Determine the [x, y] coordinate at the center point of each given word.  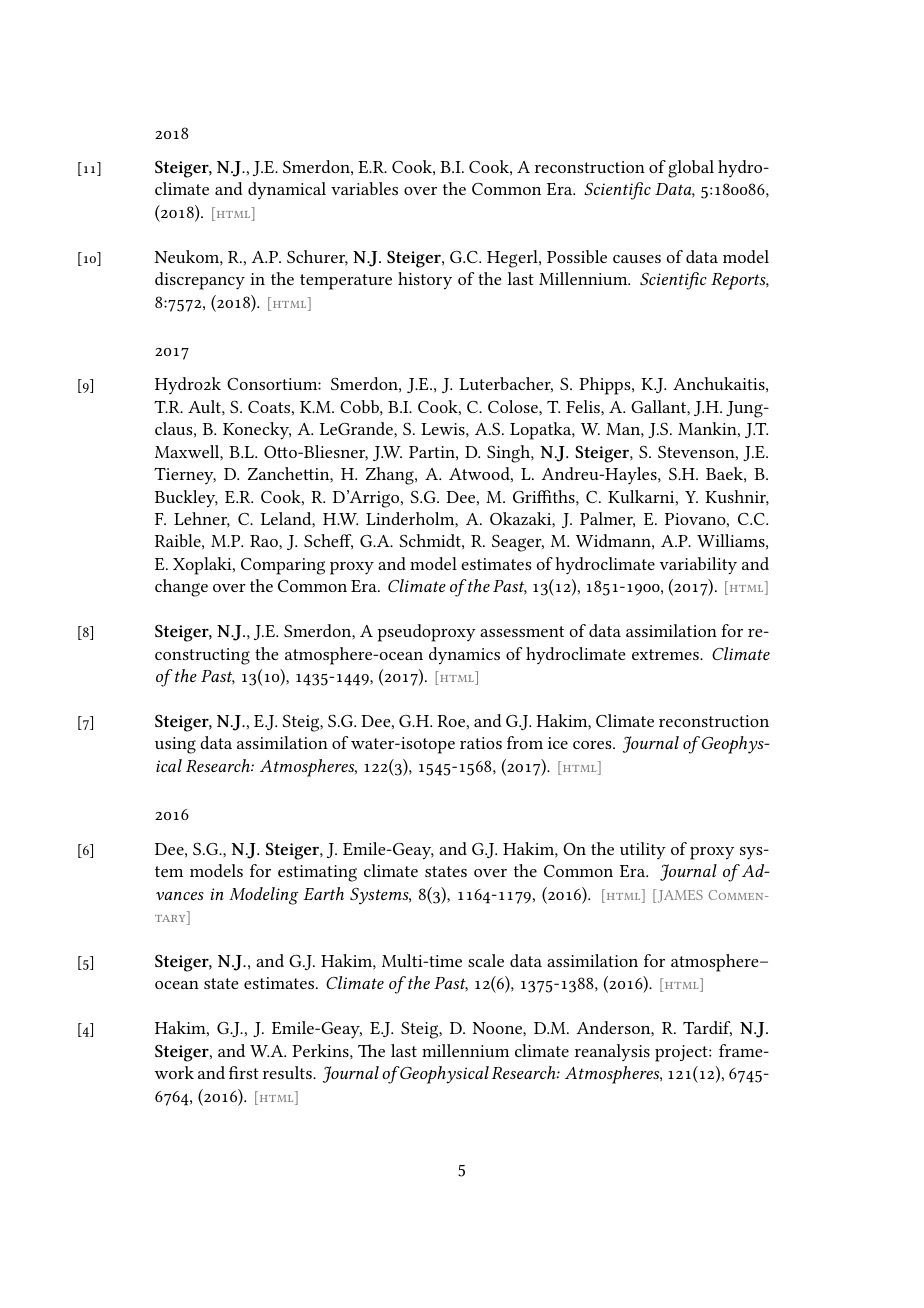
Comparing [283, 566]
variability [698, 566]
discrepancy [200, 281]
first [244, 1072]
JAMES [679, 896]
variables [364, 188]
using [175, 745]
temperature [346, 282]
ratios [481, 743]
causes [637, 259]
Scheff [328, 542]
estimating [317, 873]
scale [486, 960]
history [425, 281]
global [691, 169]
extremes [666, 654]
